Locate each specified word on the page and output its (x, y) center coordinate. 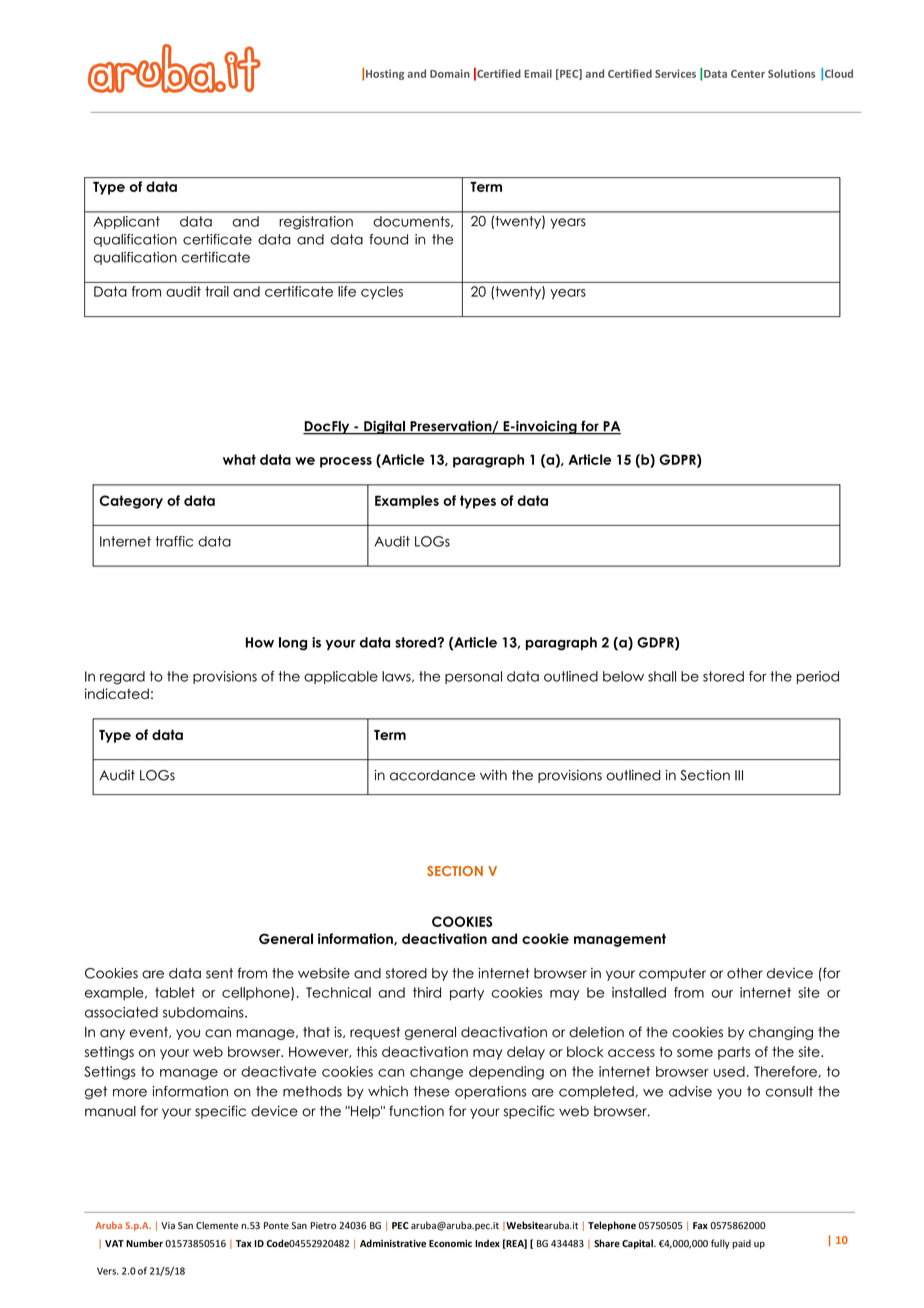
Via (168, 1225)
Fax (700, 1225)
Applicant (127, 222)
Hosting (385, 74)
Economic (450, 1243)
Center (748, 74)
